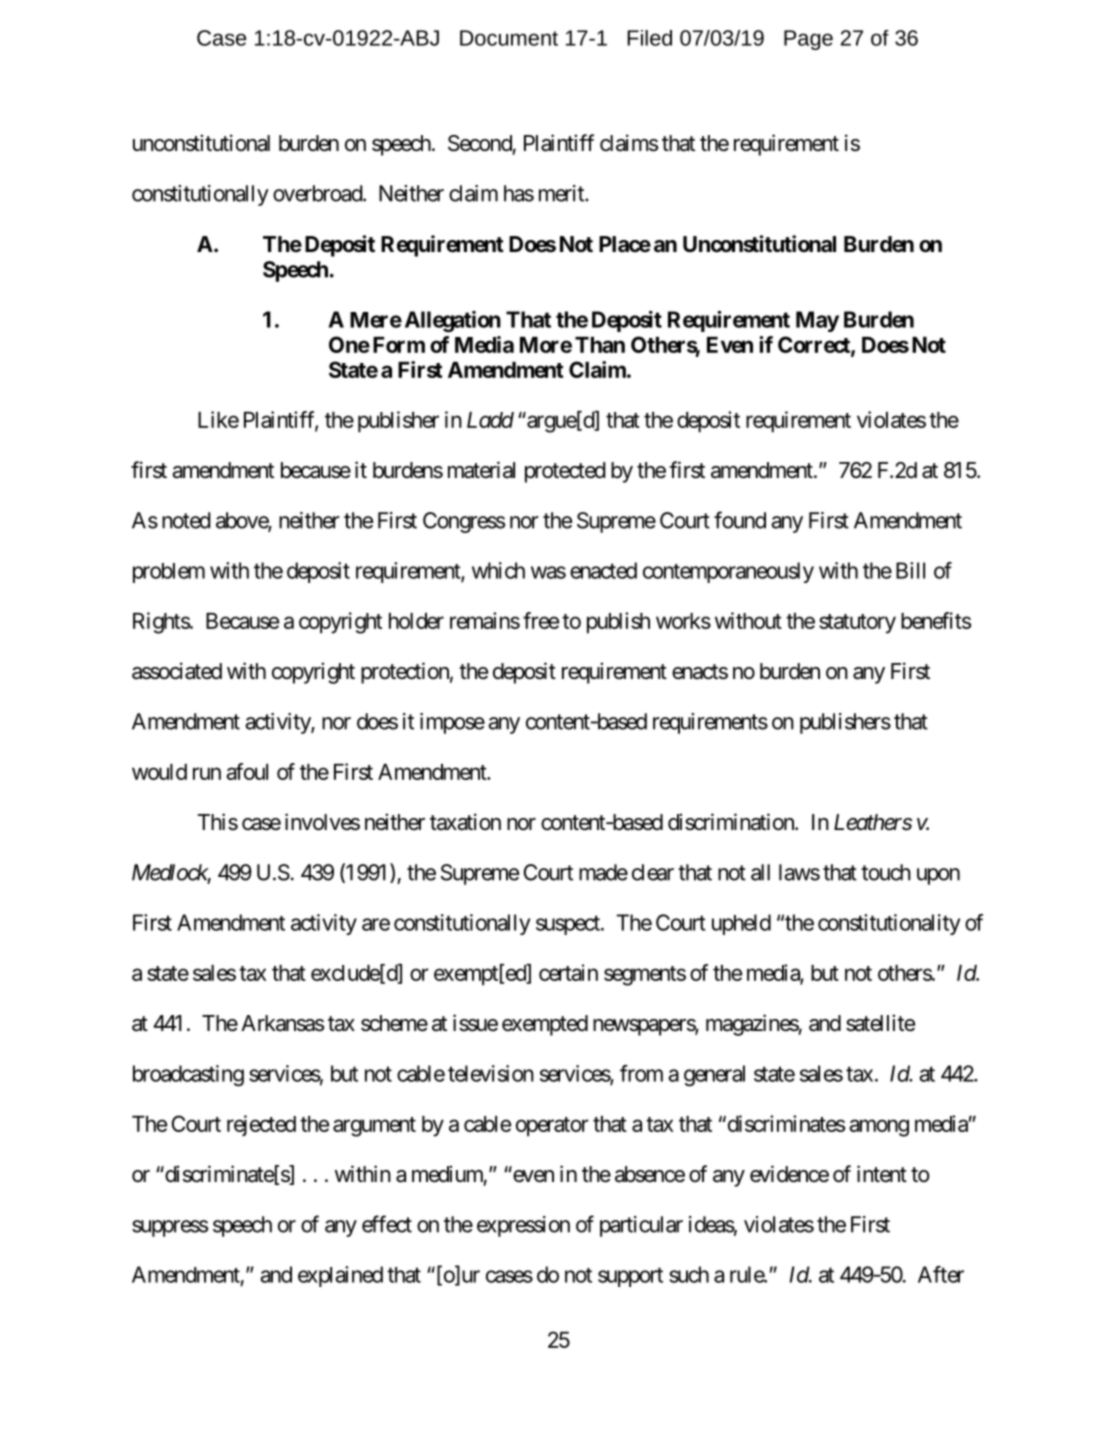  I want to click on found, so click(740, 520).
